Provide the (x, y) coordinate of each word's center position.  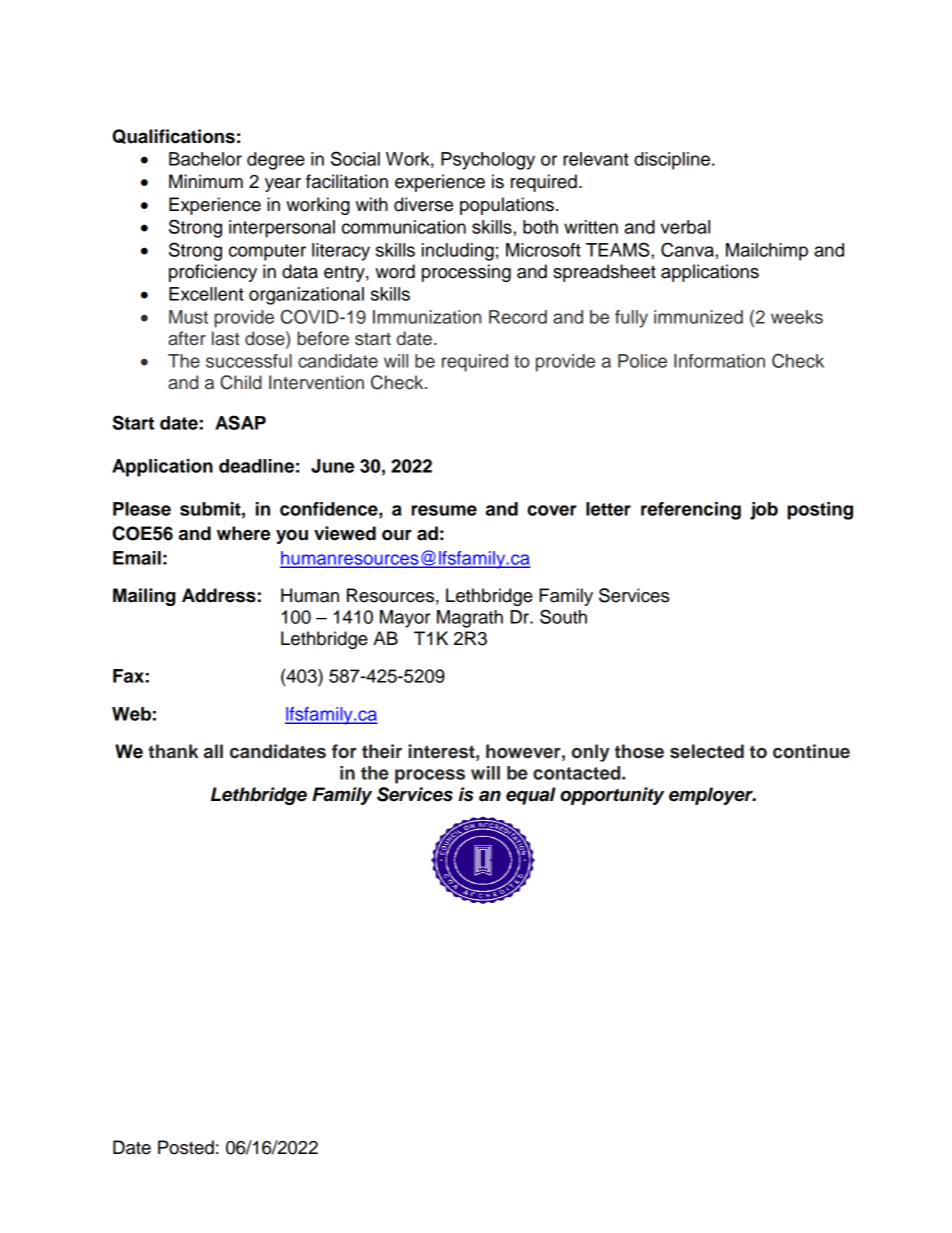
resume (444, 510)
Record (518, 317)
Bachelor (205, 159)
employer (712, 796)
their (382, 751)
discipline (673, 161)
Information (719, 361)
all (213, 751)
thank (173, 751)
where (243, 533)
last (226, 338)
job (764, 511)
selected (707, 751)
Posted (186, 1147)
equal (531, 796)
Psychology (488, 161)
